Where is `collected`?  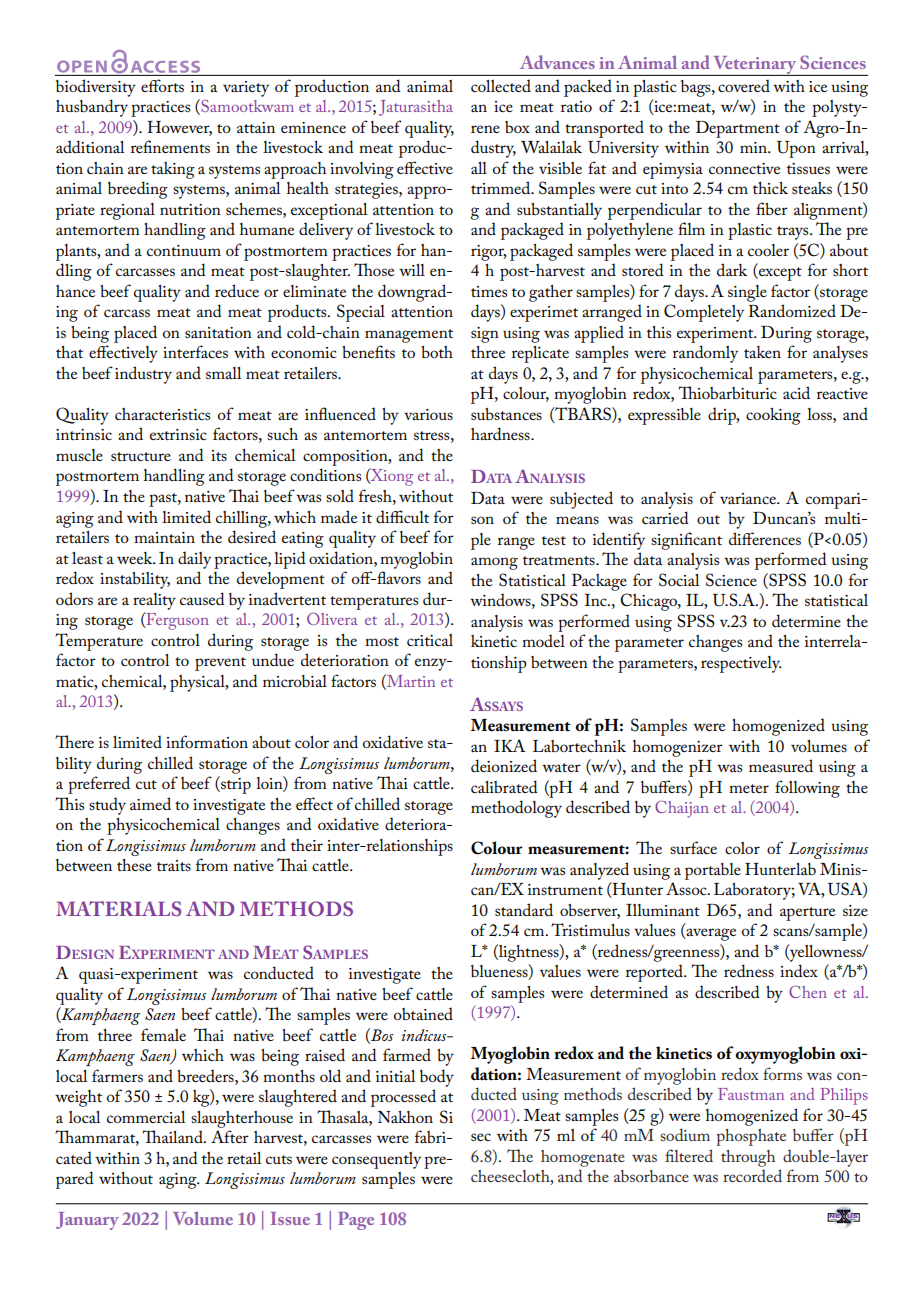 collected is located at coordinates (501, 85).
